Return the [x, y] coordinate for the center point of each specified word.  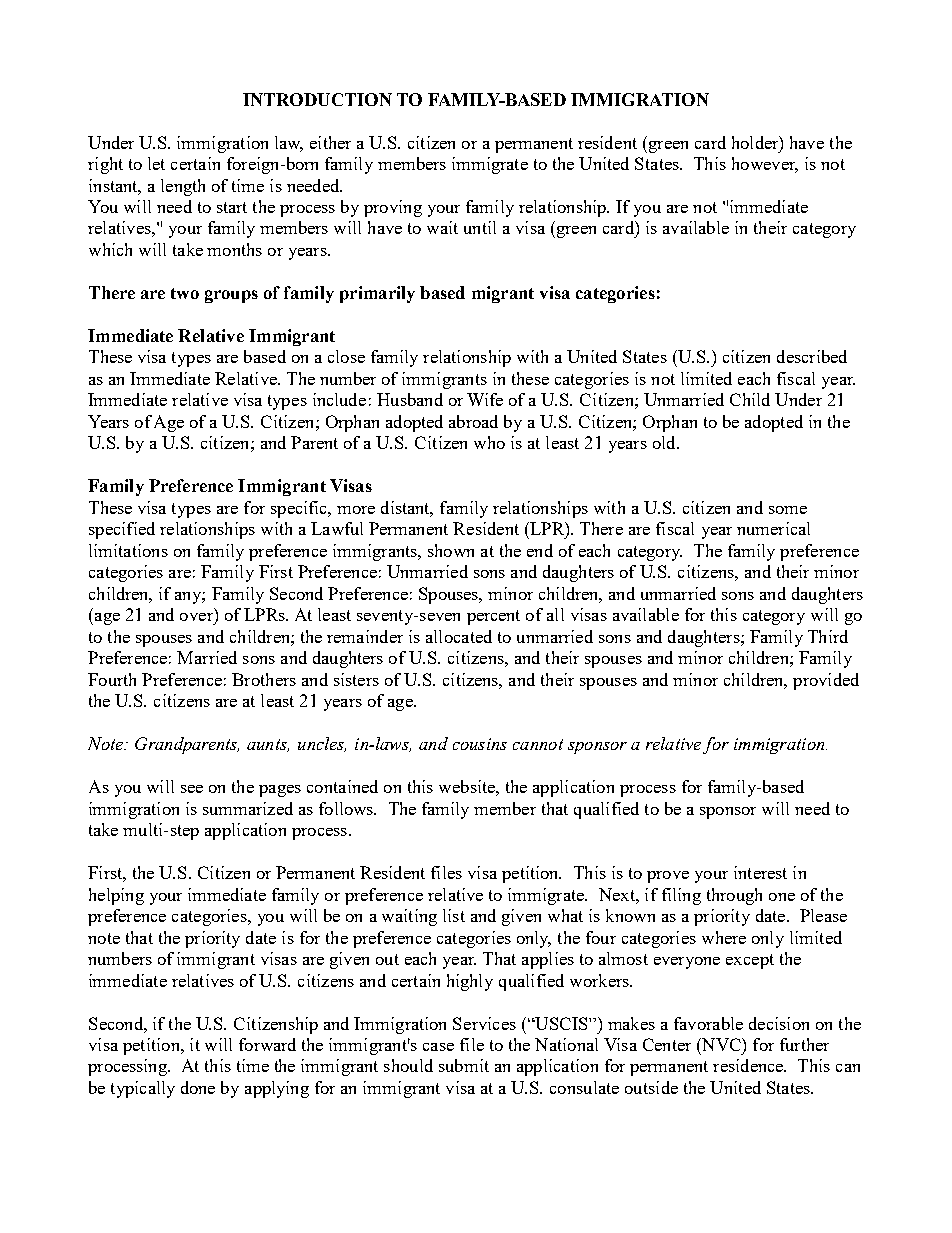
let [156, 163]
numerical [773, 528]
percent [493, 617]
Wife [485, 399]
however [765, 165]
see [192, 789]
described [812, 356]
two [185, 293]
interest [760, 872]
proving [393, 208]
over [196, 617]
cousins [480, 744]
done [198, 1087]
